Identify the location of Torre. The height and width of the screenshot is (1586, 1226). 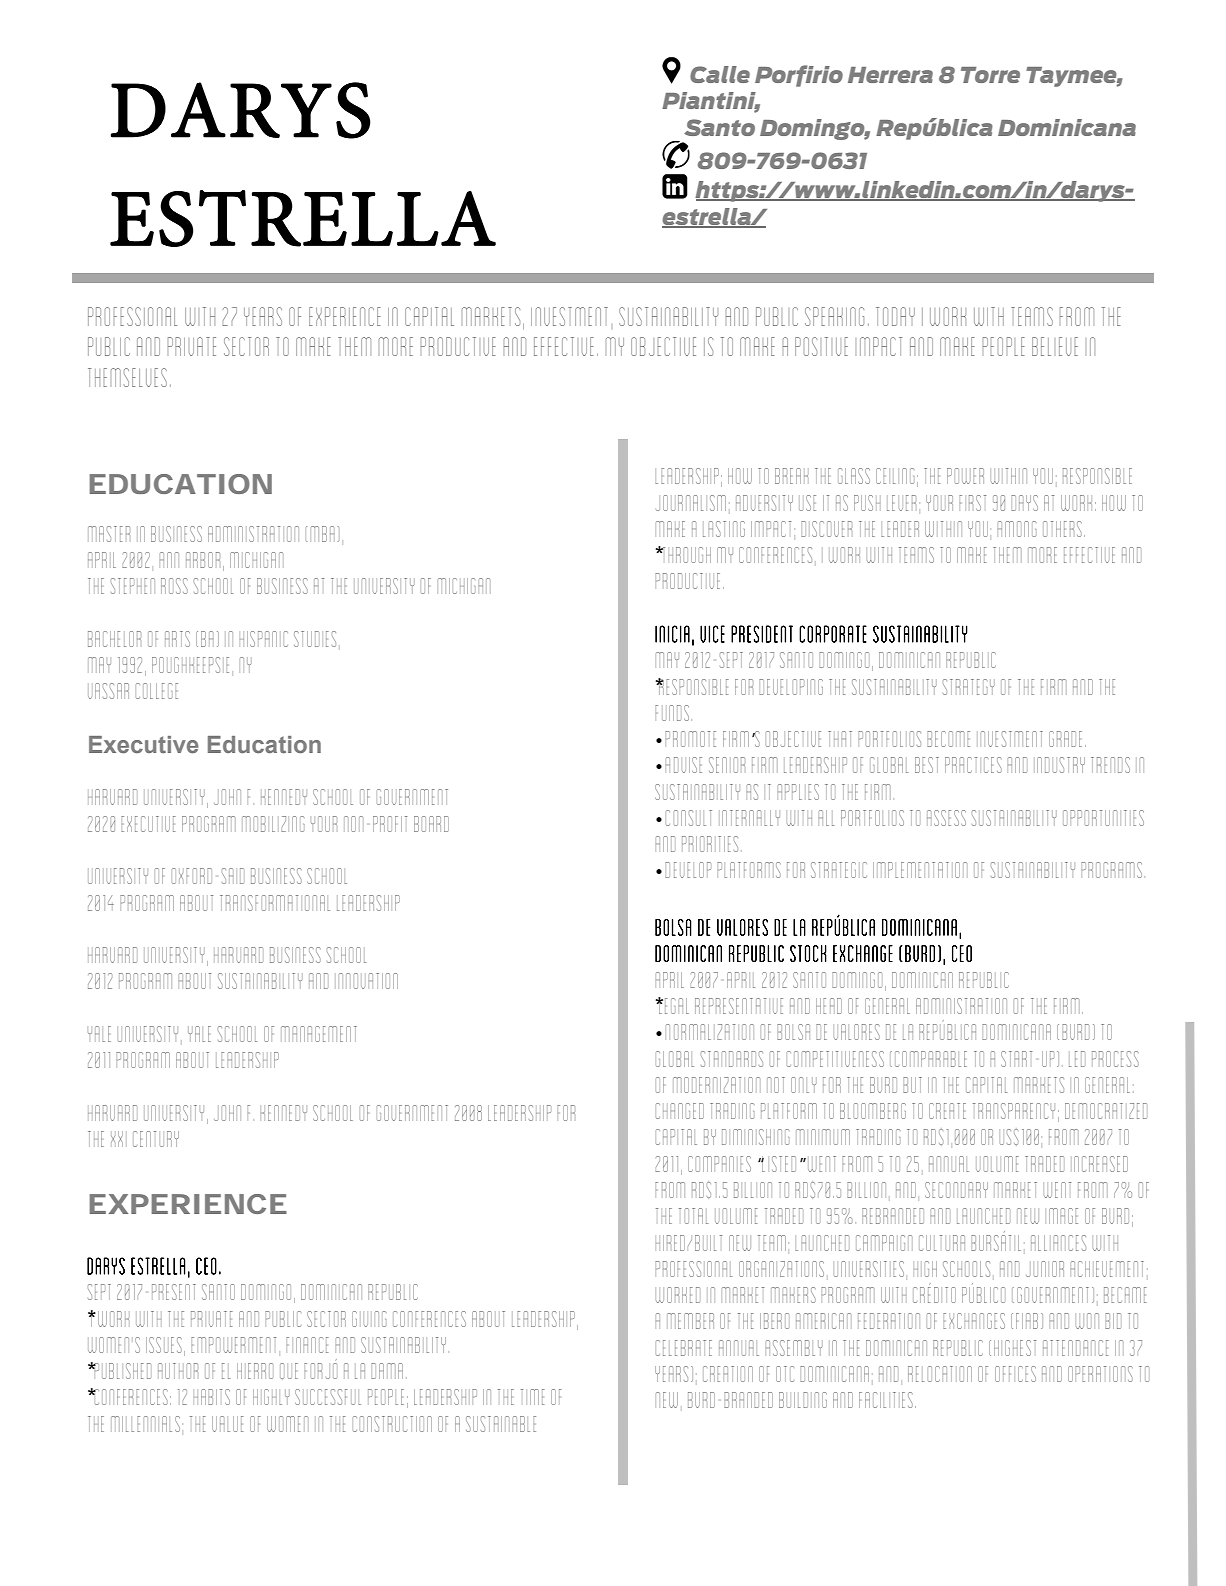
(990, 75).
